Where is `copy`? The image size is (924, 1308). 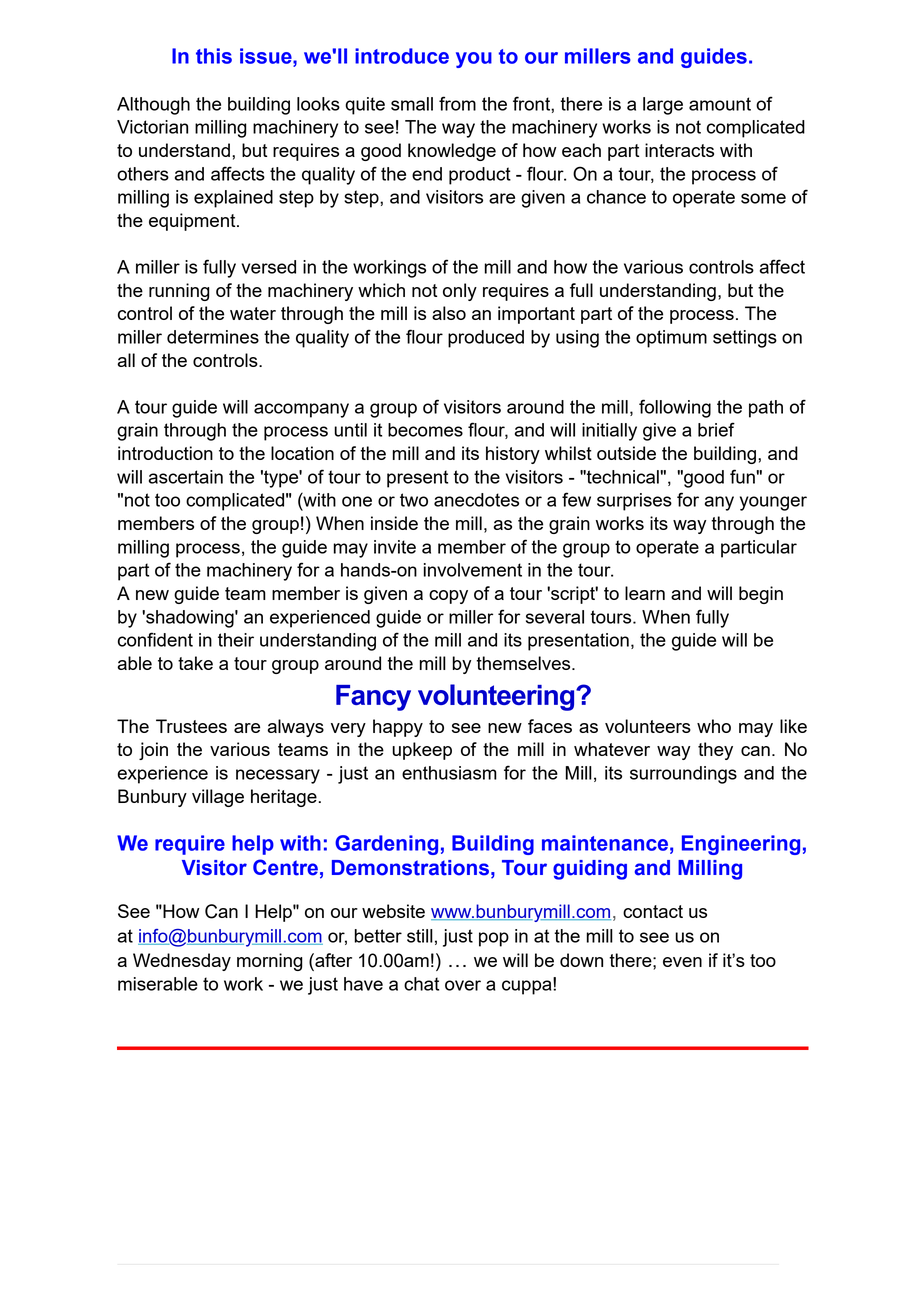
copy is located at coordinates (448, 597).
